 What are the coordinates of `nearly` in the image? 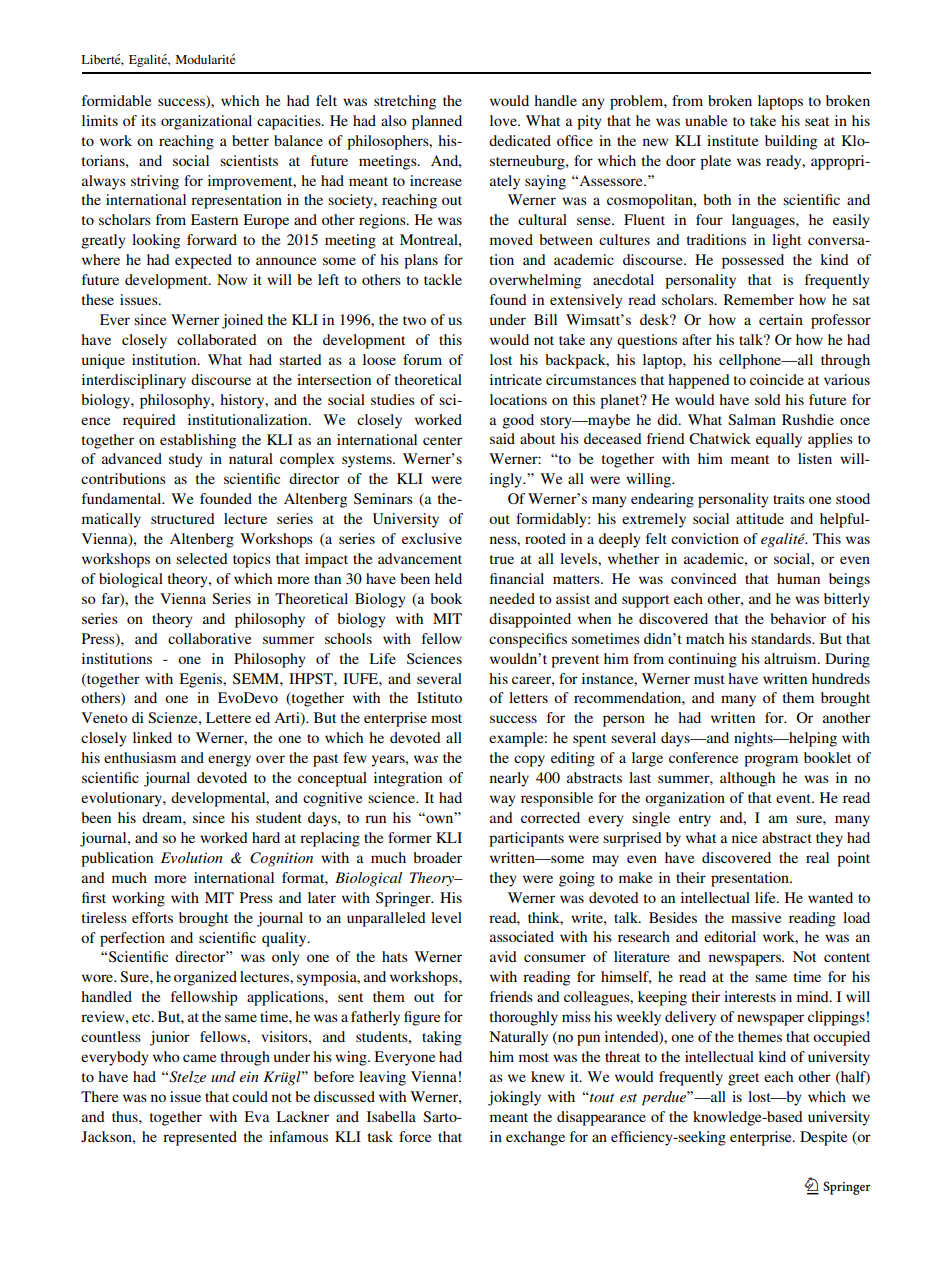 It's located at (509, 779).
